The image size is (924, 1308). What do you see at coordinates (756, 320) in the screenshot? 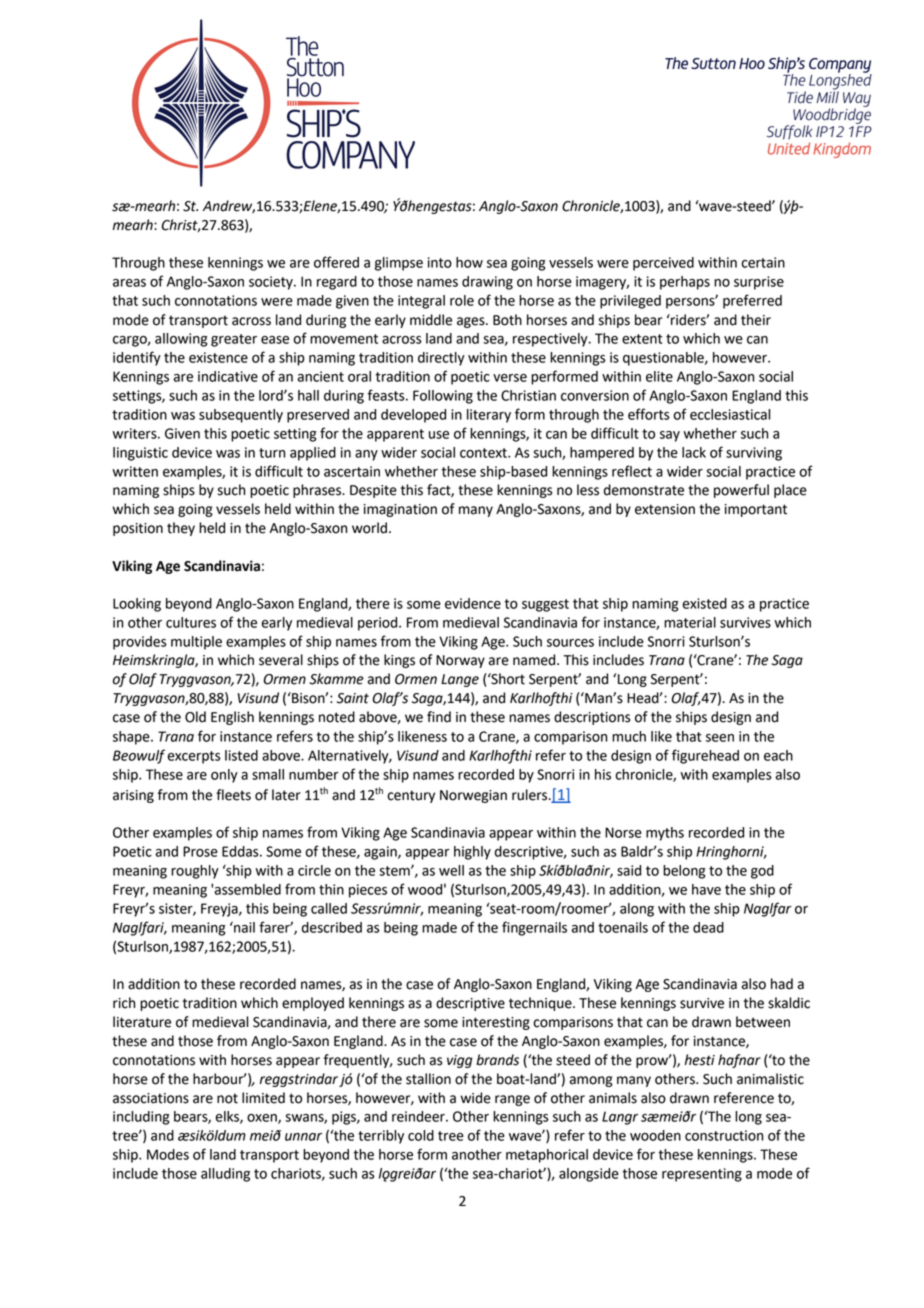
I see `their` at bounding box center [756, 320].
